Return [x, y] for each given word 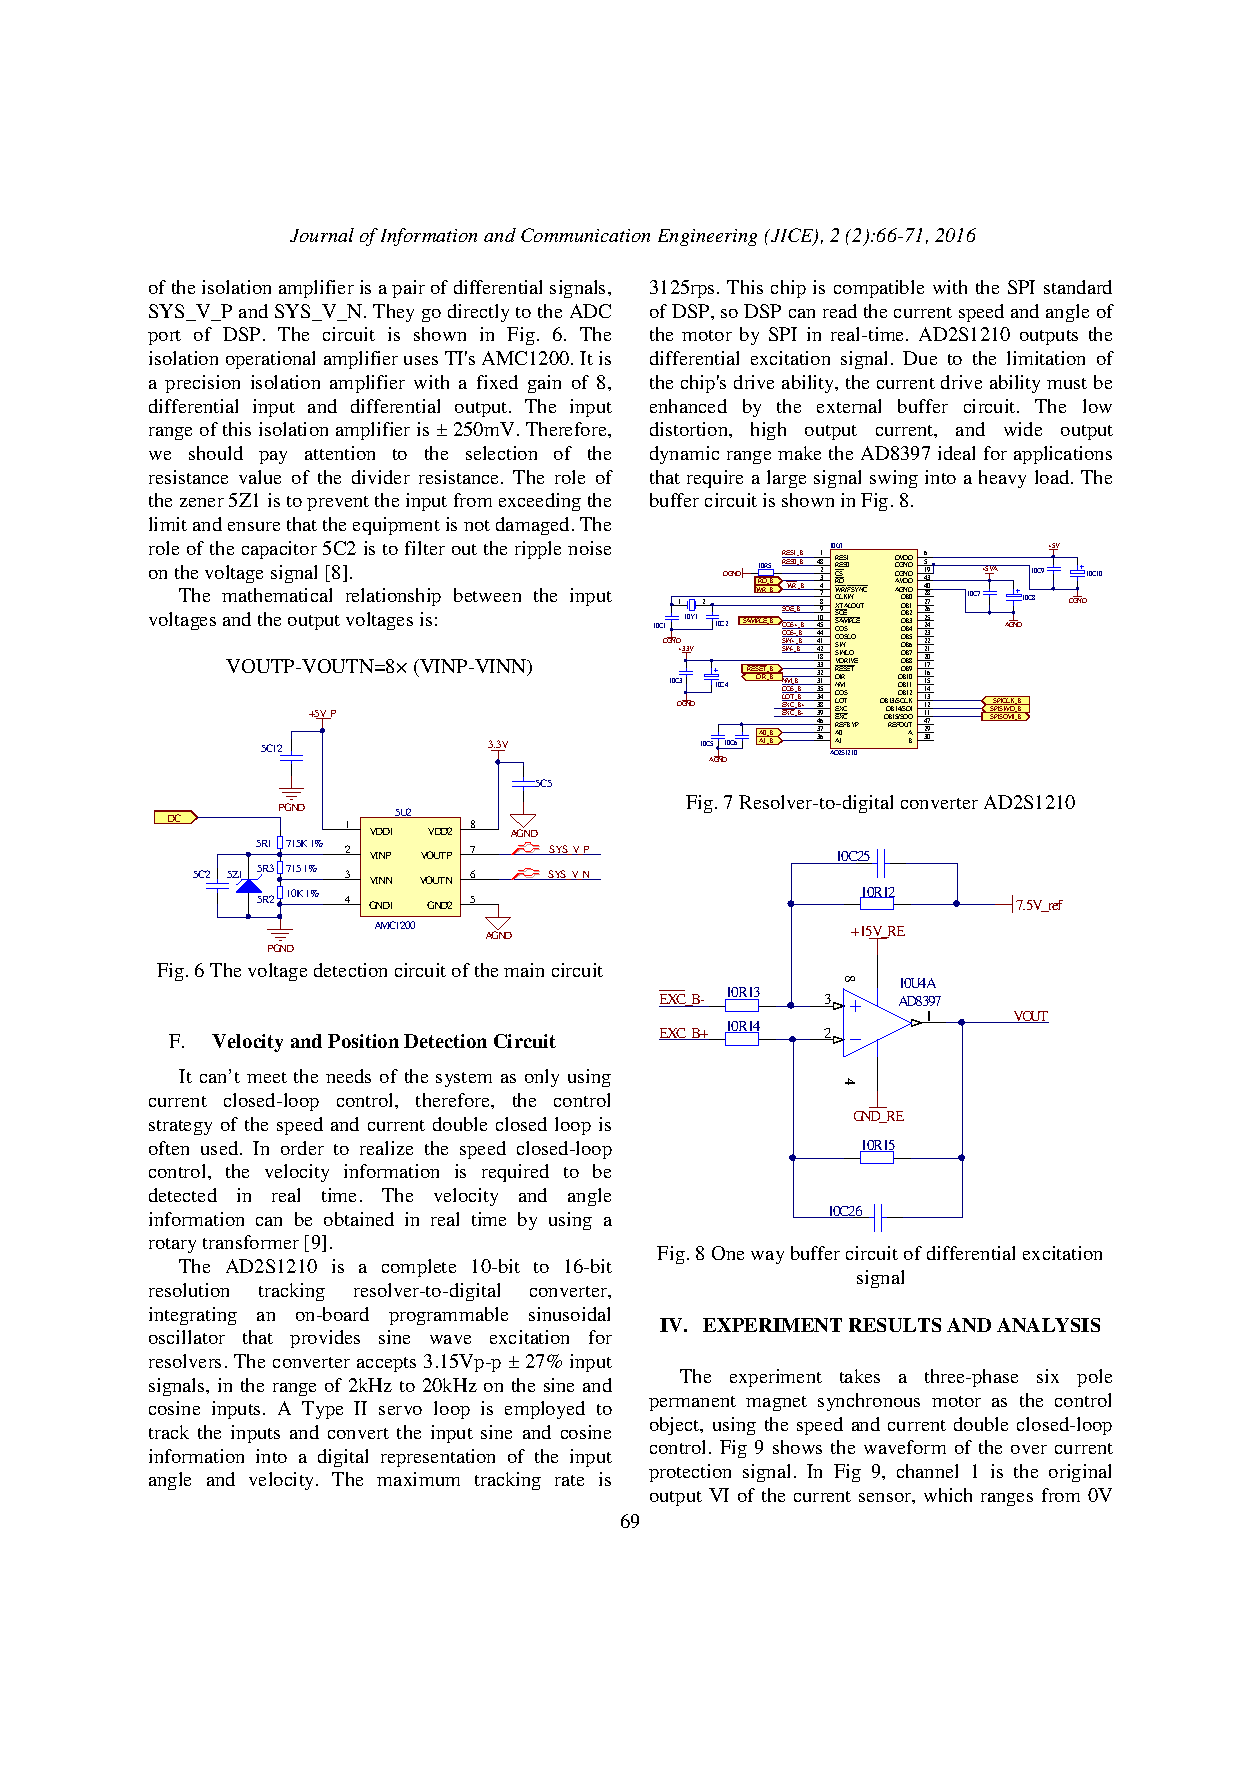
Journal [322, 235]
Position [363, 1041]
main [524, 970]
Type [322, 1410]
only [542, 1078]
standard [1078, 287]
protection [690, 1473]
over [1029, 1449]
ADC [590, 311]
